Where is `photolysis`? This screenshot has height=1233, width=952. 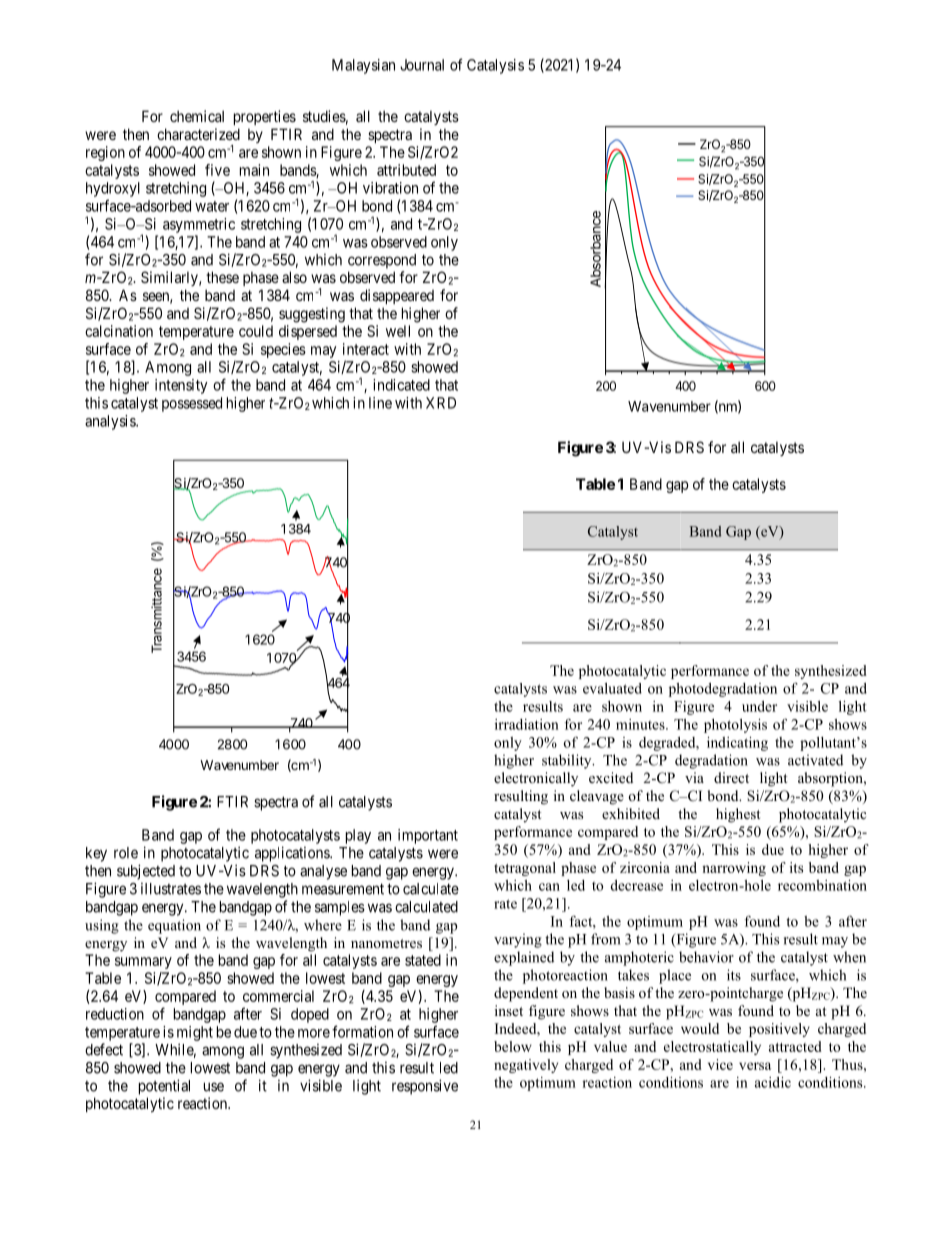
photolysis is located at coordinates (735, 726).
